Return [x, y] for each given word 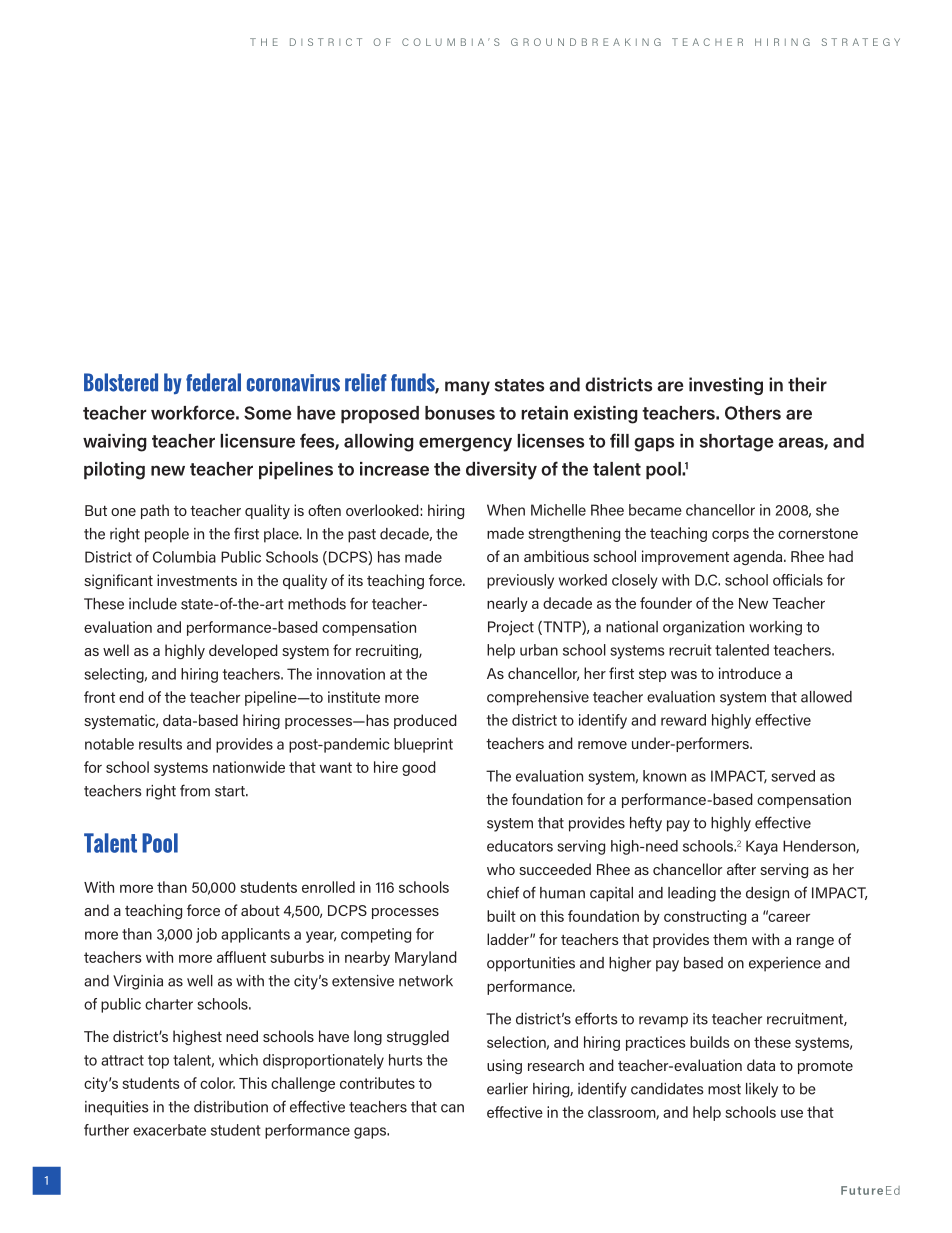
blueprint [423, 745]
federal [213, 382]
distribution [231, 1107]
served [793, 776]
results [160, 744]
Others [753, 413]
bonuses [460, 413]
